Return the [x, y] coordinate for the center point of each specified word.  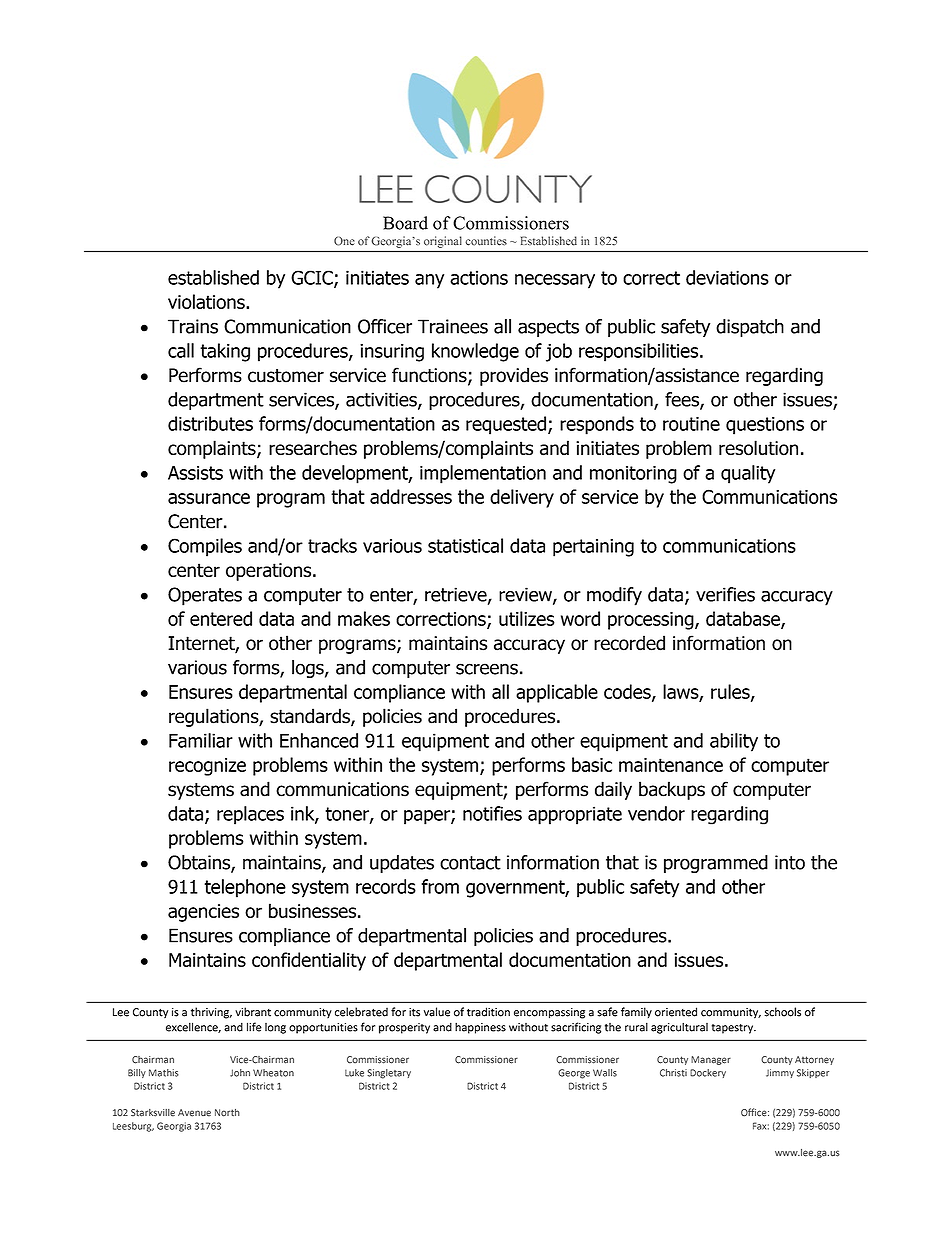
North [227, 1113]
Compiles [205, 547]
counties [486, 241]
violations [207, 301]
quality [748, 474]
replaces [250, 815]
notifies [492, 813]
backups [672, 790]
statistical [465, 545]
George [574, 1074]
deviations [727, 277]
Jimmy [780, 1073]
